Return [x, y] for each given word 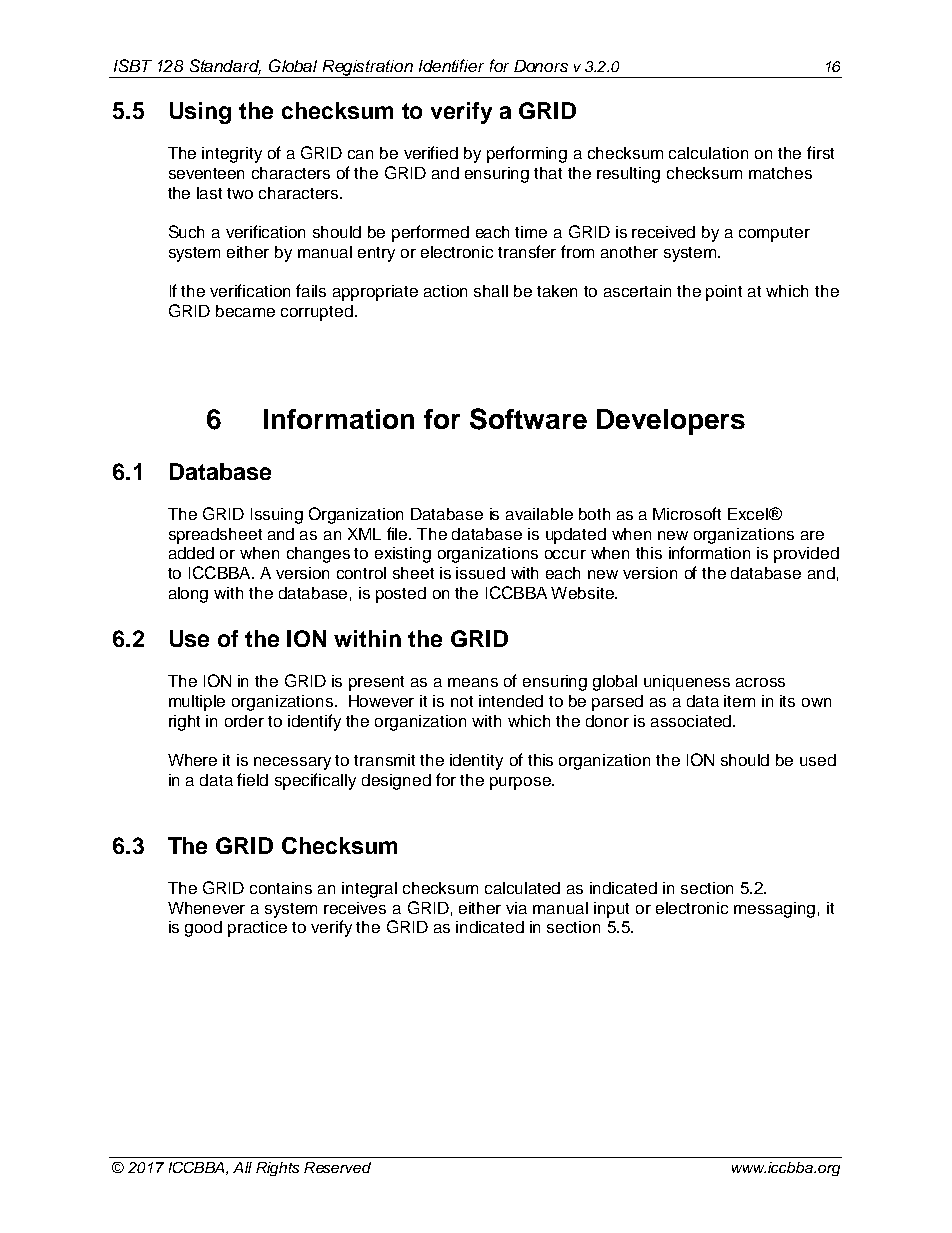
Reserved [337, 1167]
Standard [225, 67]
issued [480, 573]
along [188, 595]
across [760, 682]
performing [527, 154]
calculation [708, 153]
